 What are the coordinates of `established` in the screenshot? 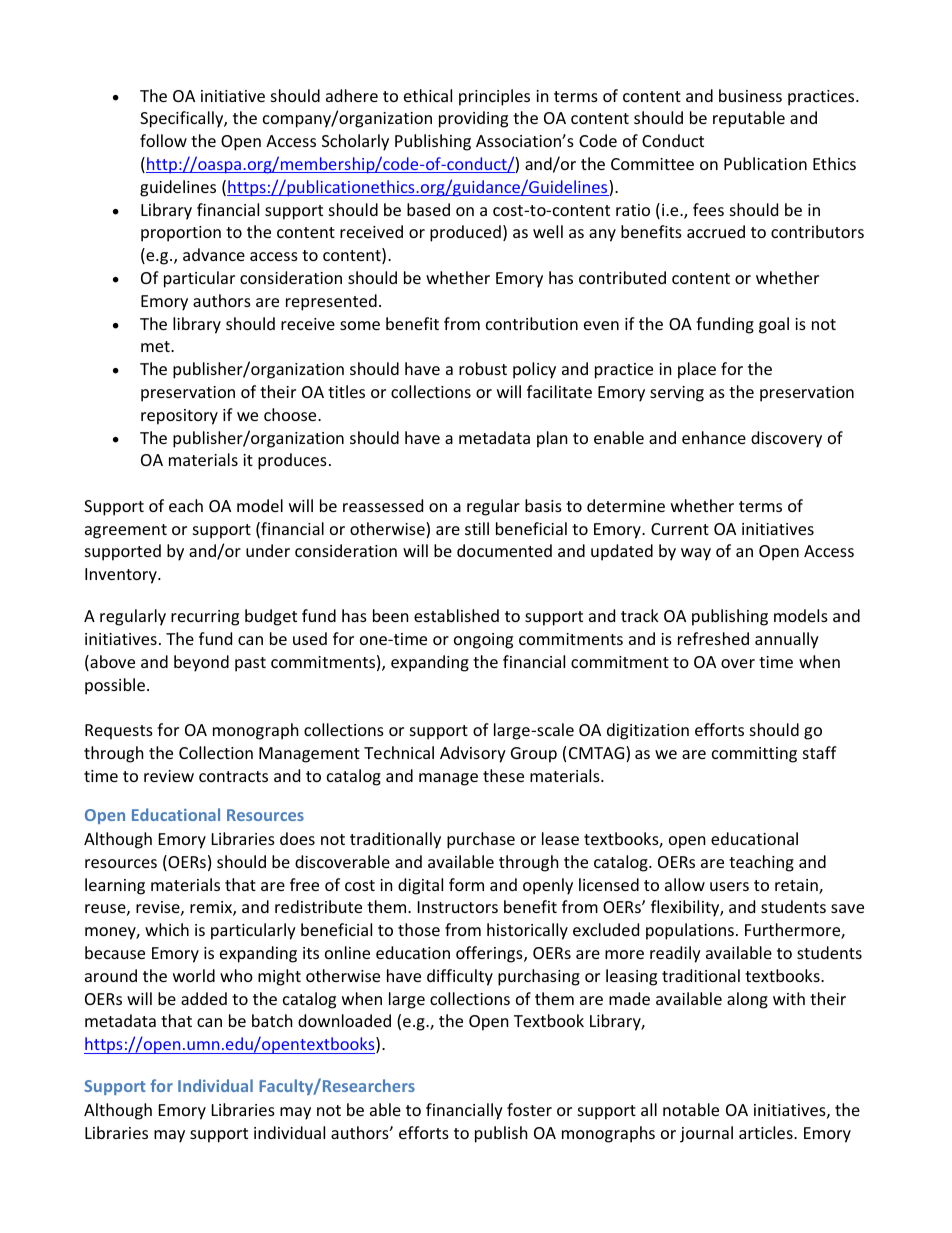 It's located at (456, 615).
